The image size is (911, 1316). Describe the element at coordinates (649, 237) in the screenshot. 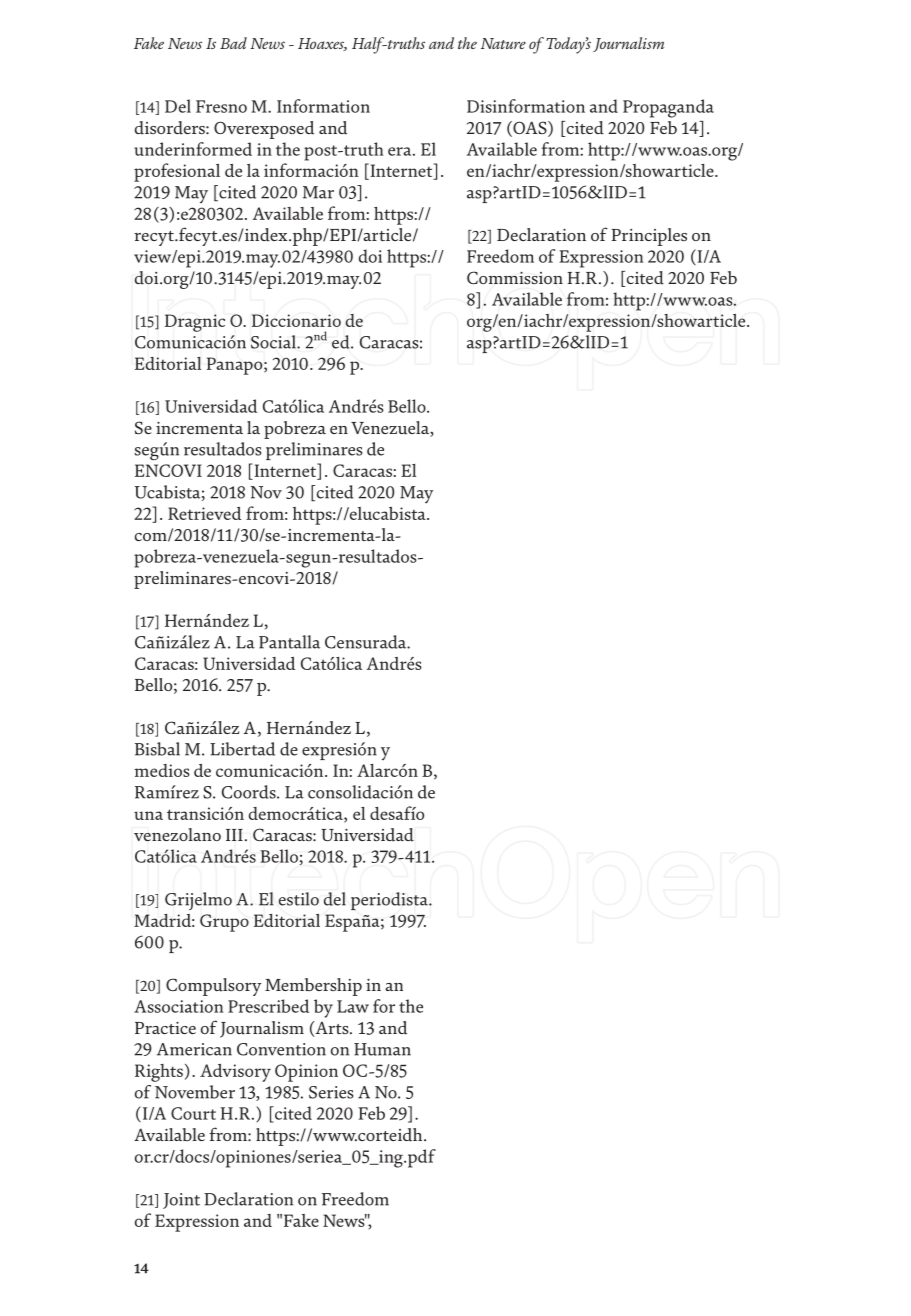

I see `Principles` at that location.
